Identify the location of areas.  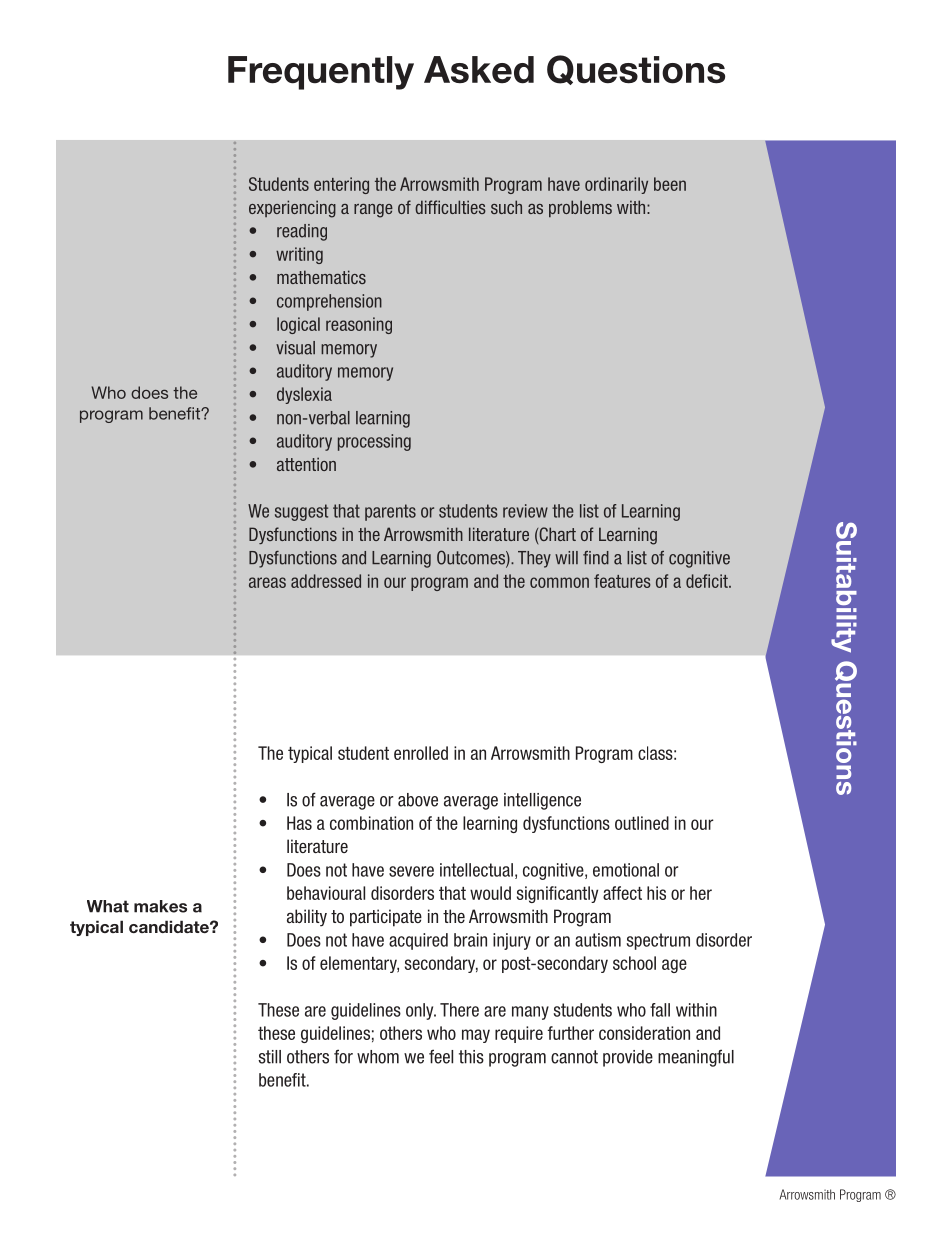
(267, 582).
